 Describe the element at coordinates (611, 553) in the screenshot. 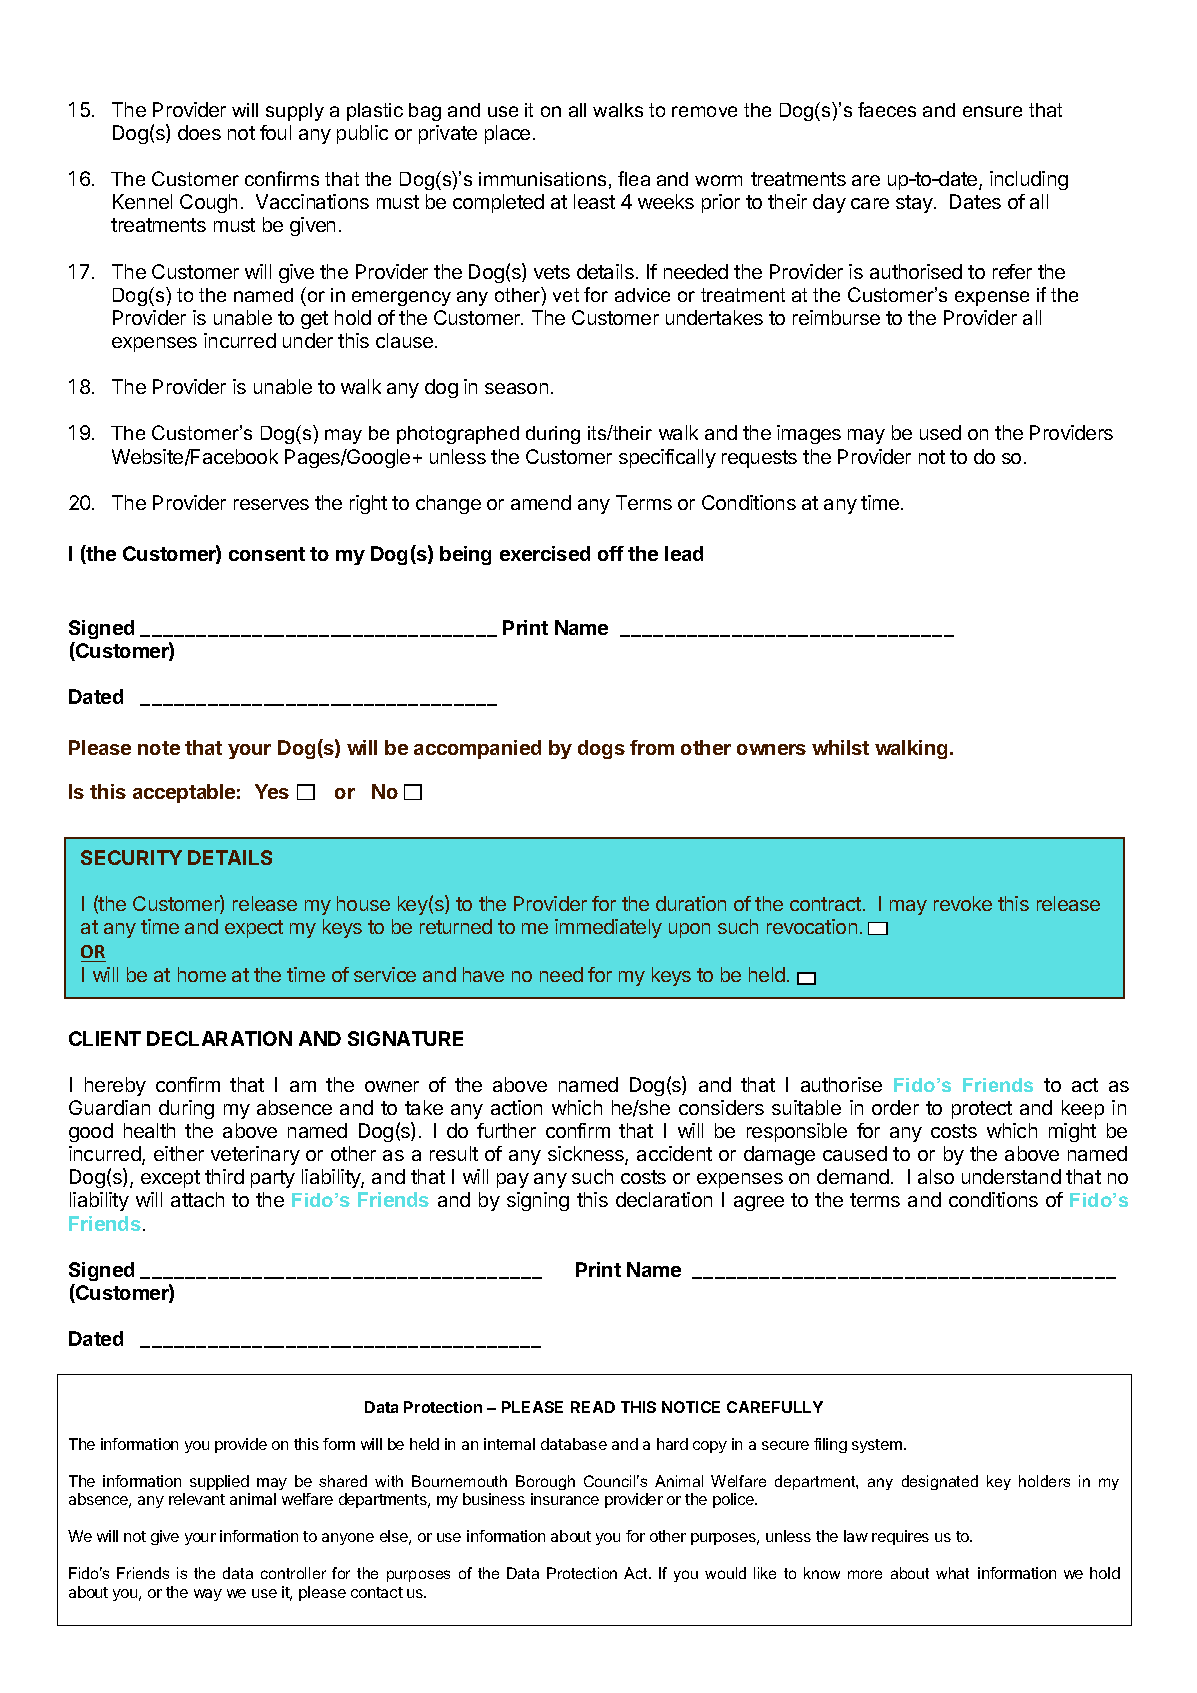

I see `off` at that location.
